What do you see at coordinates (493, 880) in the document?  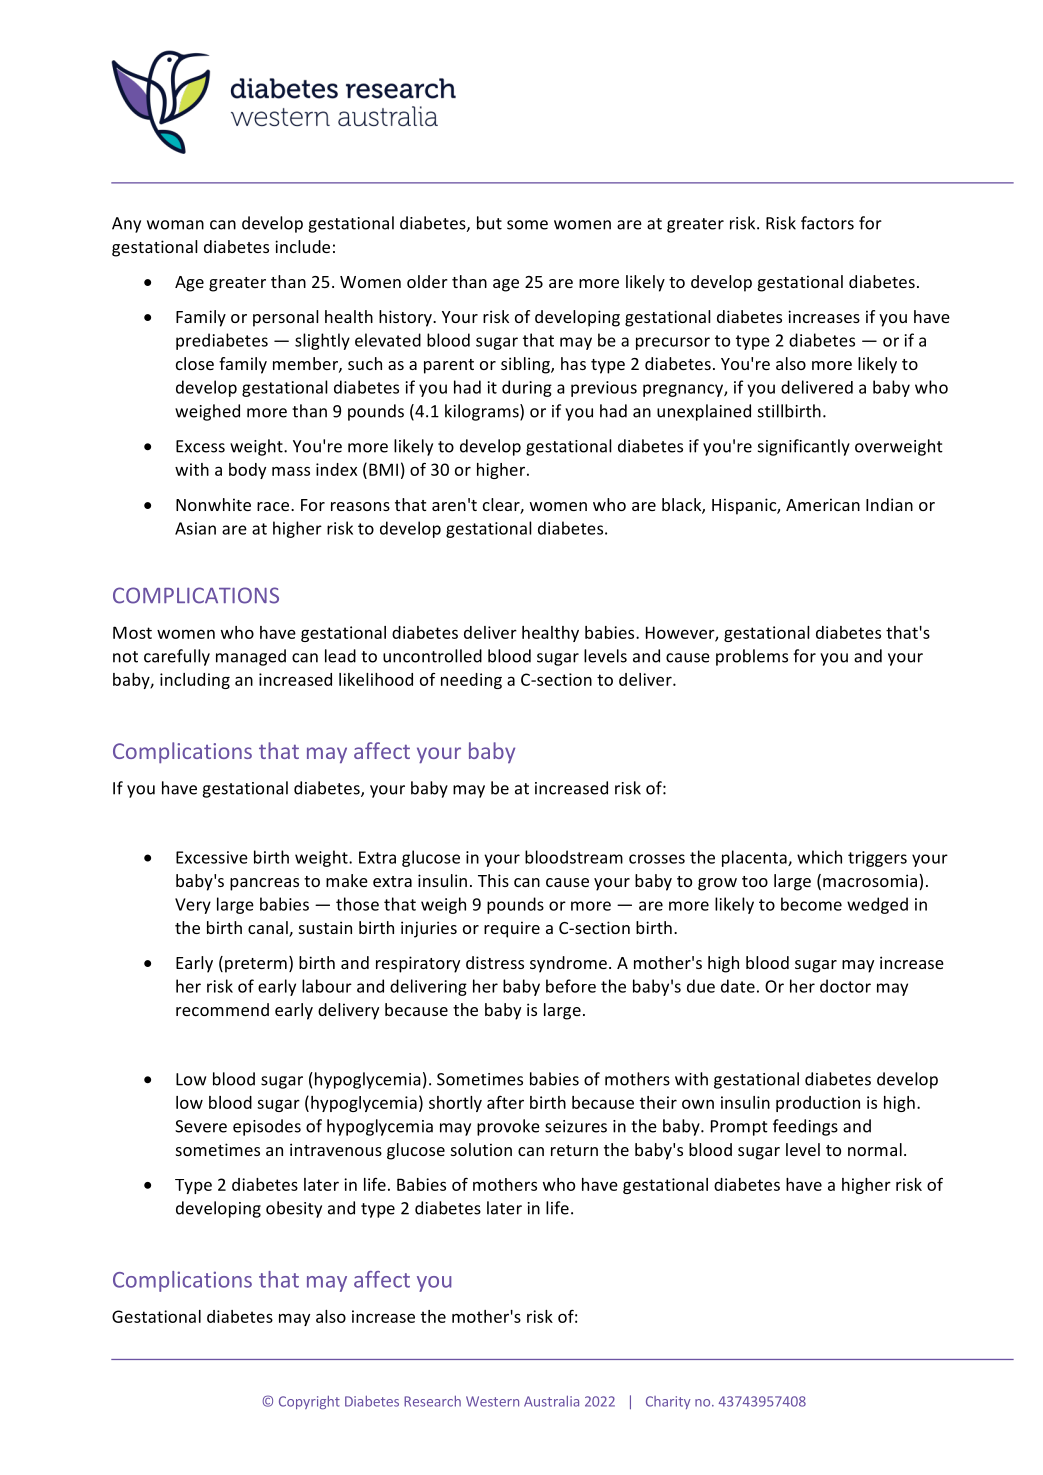 I see `This` at bounding box center [493, 880].
